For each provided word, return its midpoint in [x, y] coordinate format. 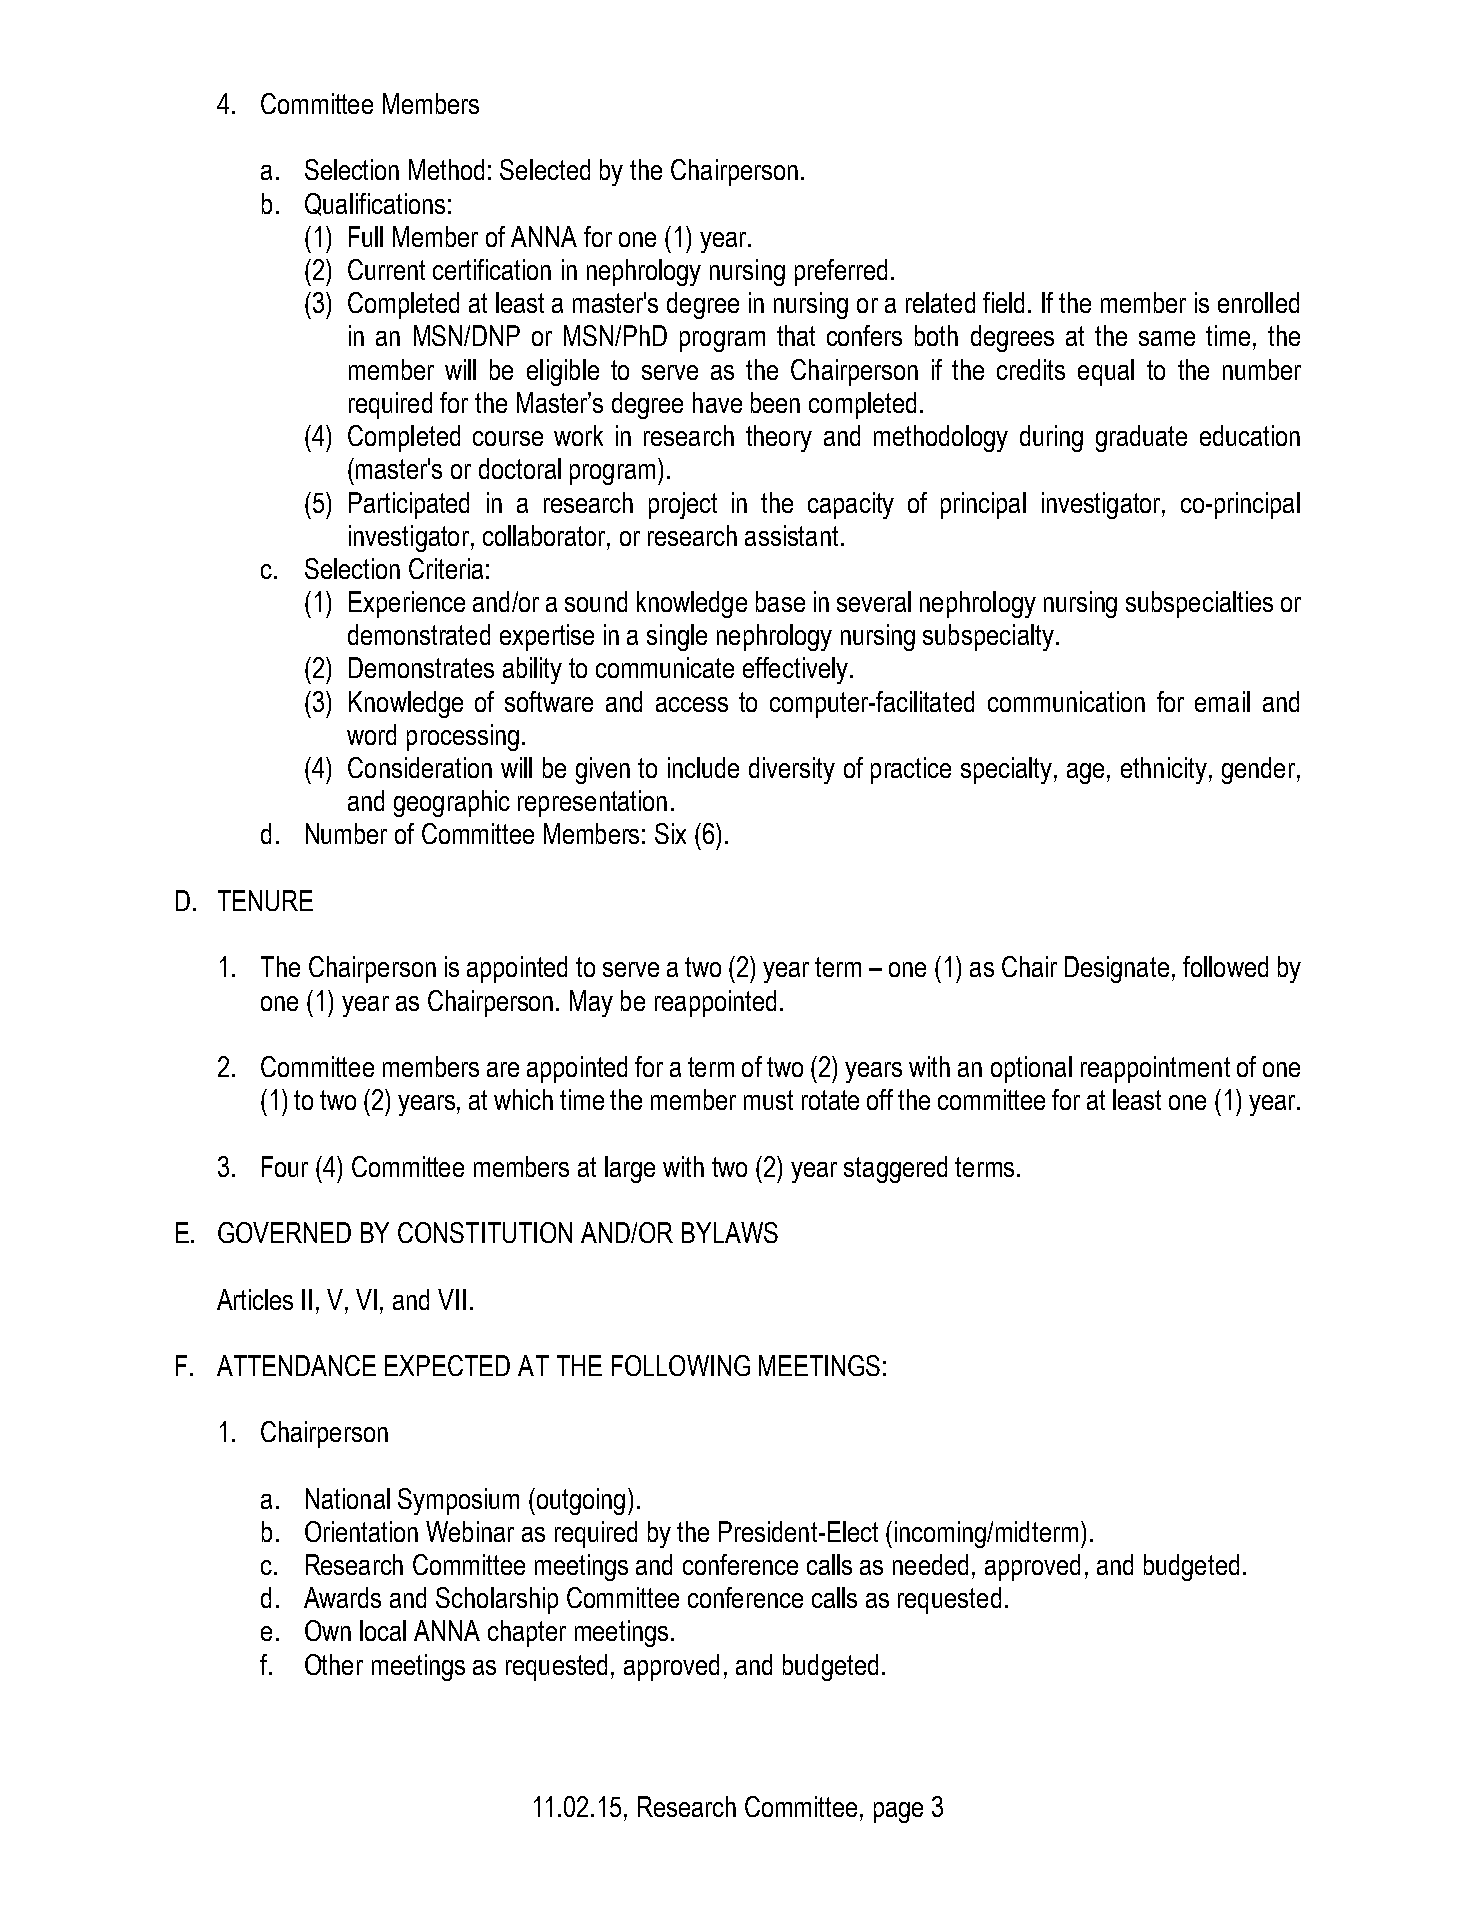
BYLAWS [730, 1232]
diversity [792, 770]
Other [334, 1664]
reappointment [1155, 1069]
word [371, 734]
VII [452, 1299]
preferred [841, 272]
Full [366, 236]
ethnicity [1165, 770]
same [1167, 338]
